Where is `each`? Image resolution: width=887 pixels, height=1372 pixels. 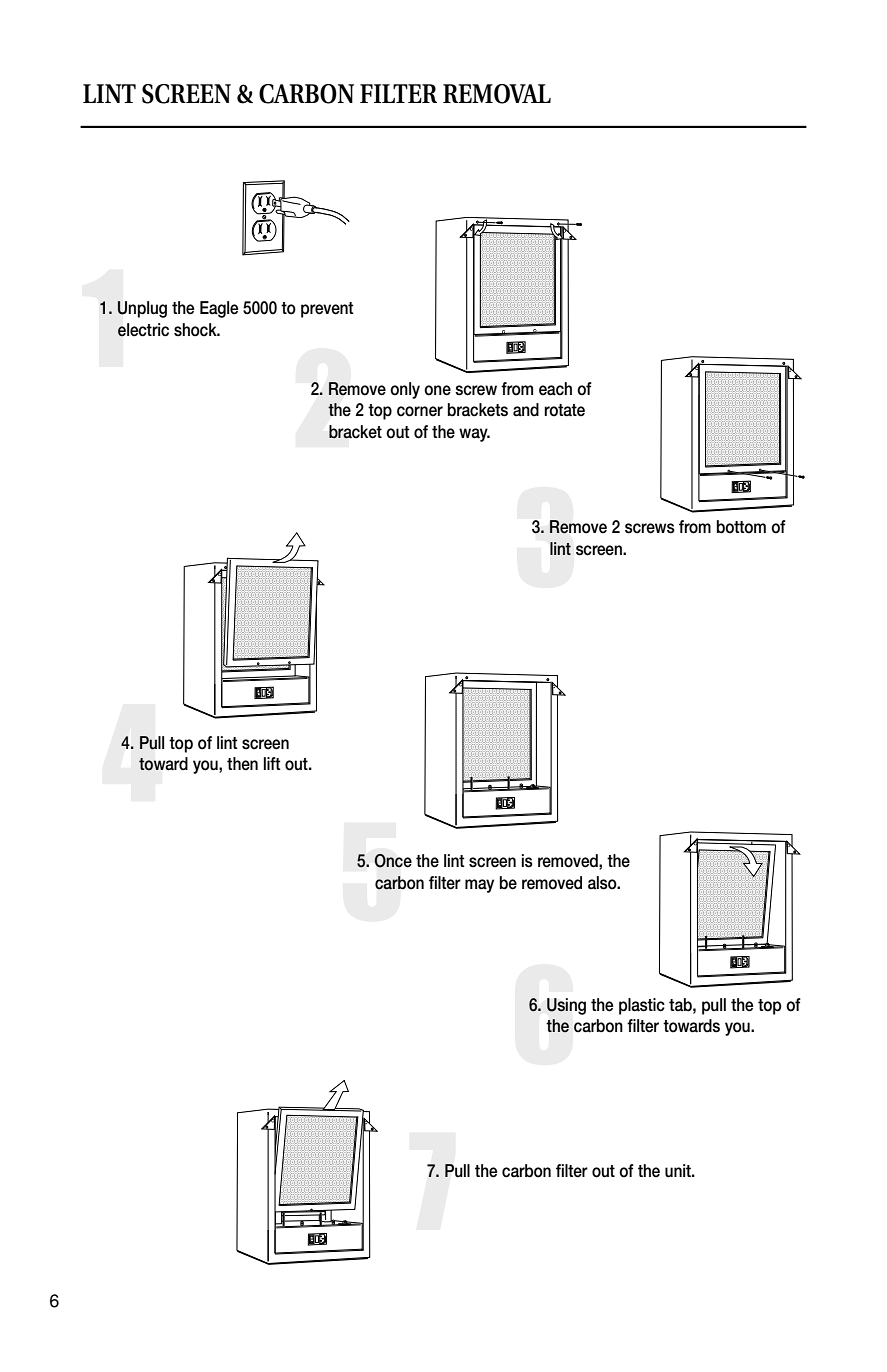
each is located at coordinates (555, 389).
